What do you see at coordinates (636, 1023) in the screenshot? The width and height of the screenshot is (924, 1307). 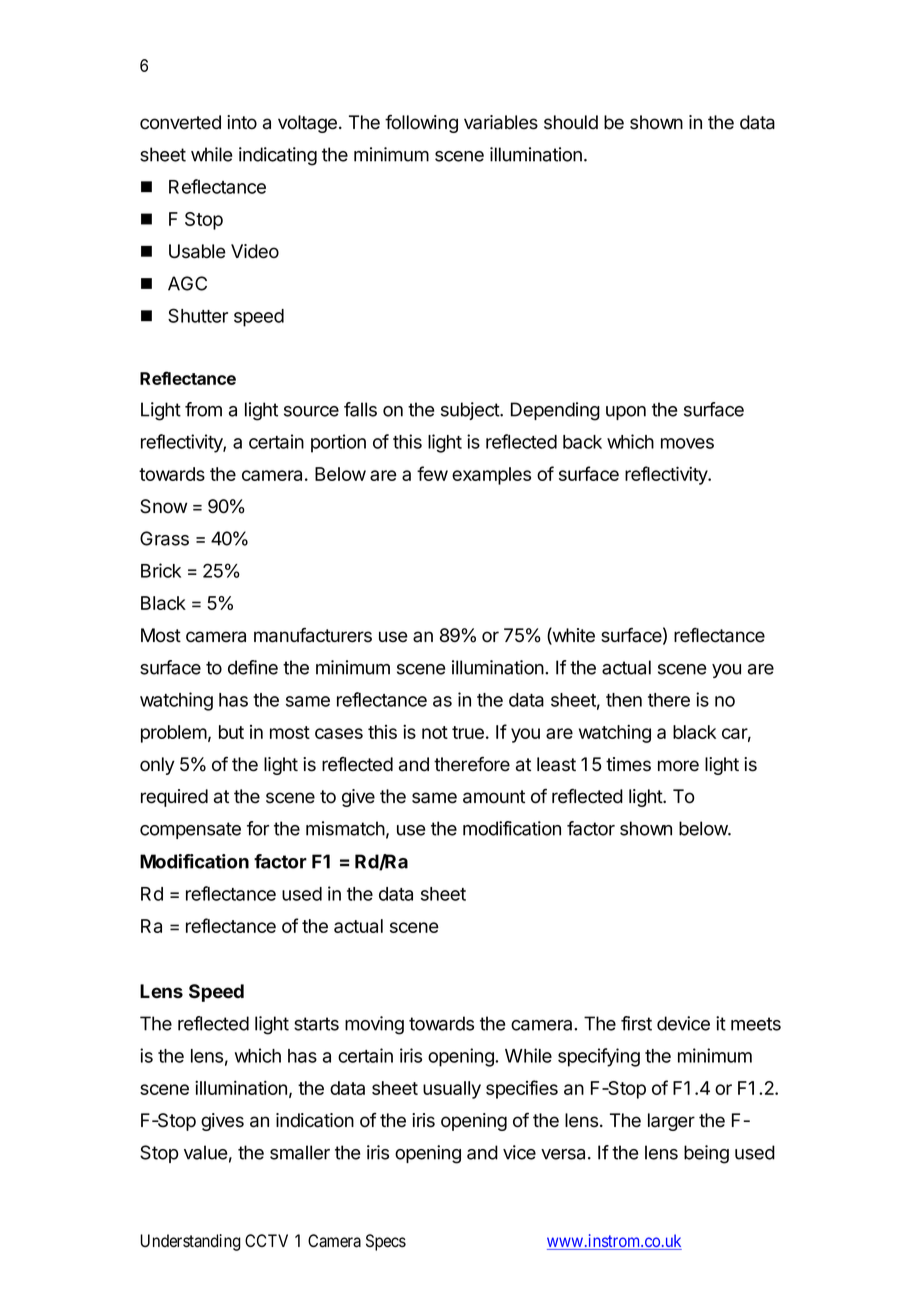 I see `first` at bounding box center [636, 1023].
